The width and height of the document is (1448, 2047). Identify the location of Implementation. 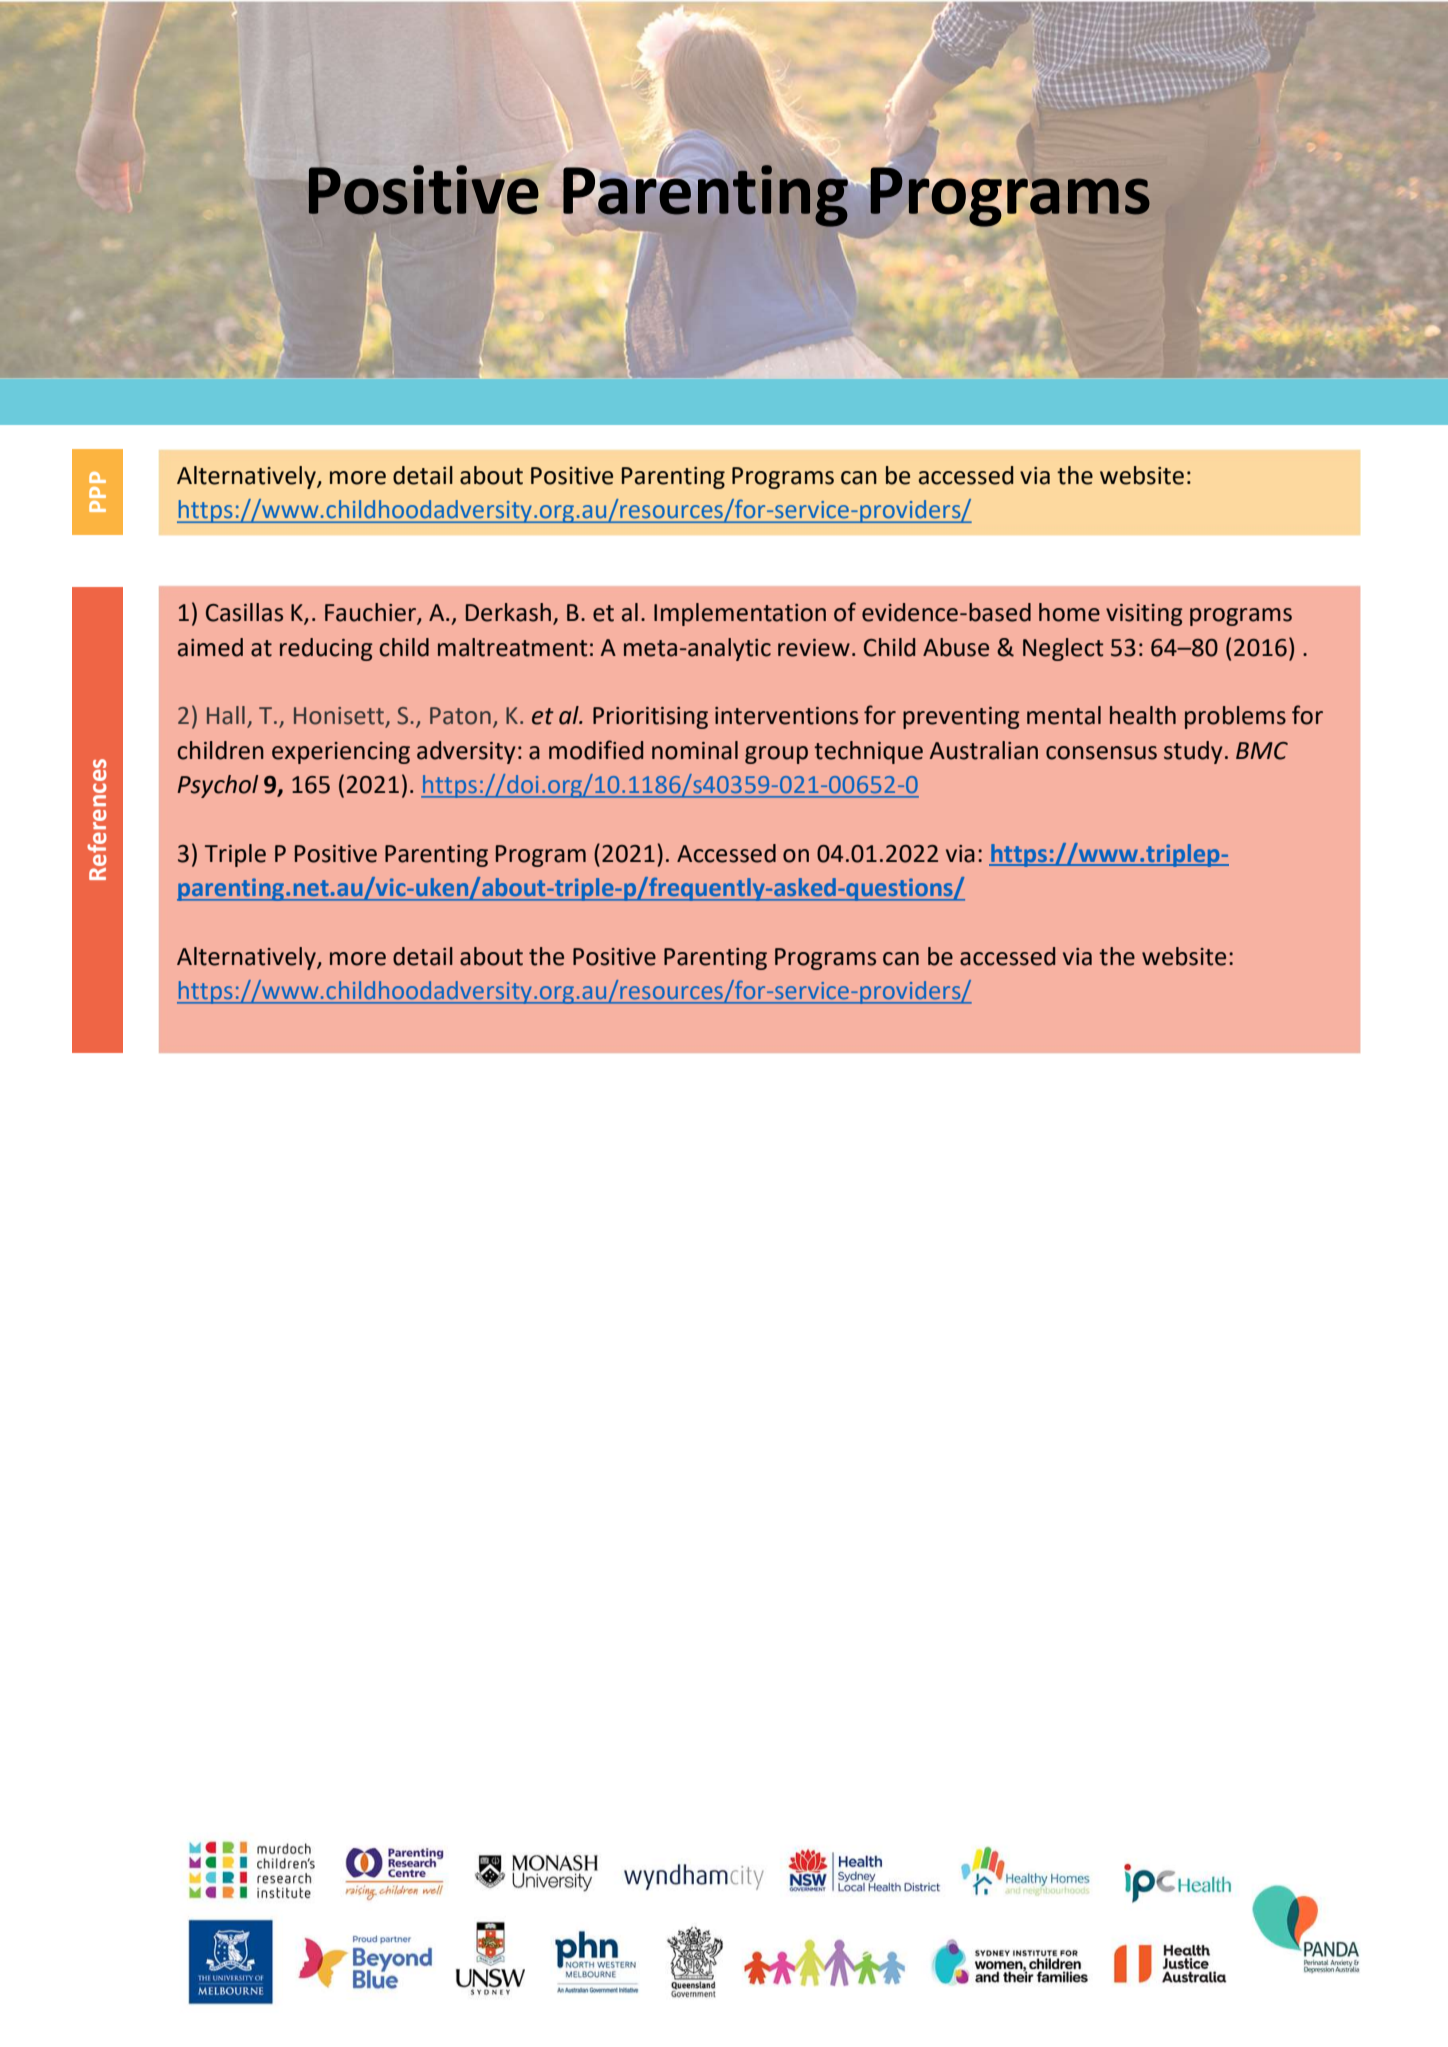
(740, 614).
